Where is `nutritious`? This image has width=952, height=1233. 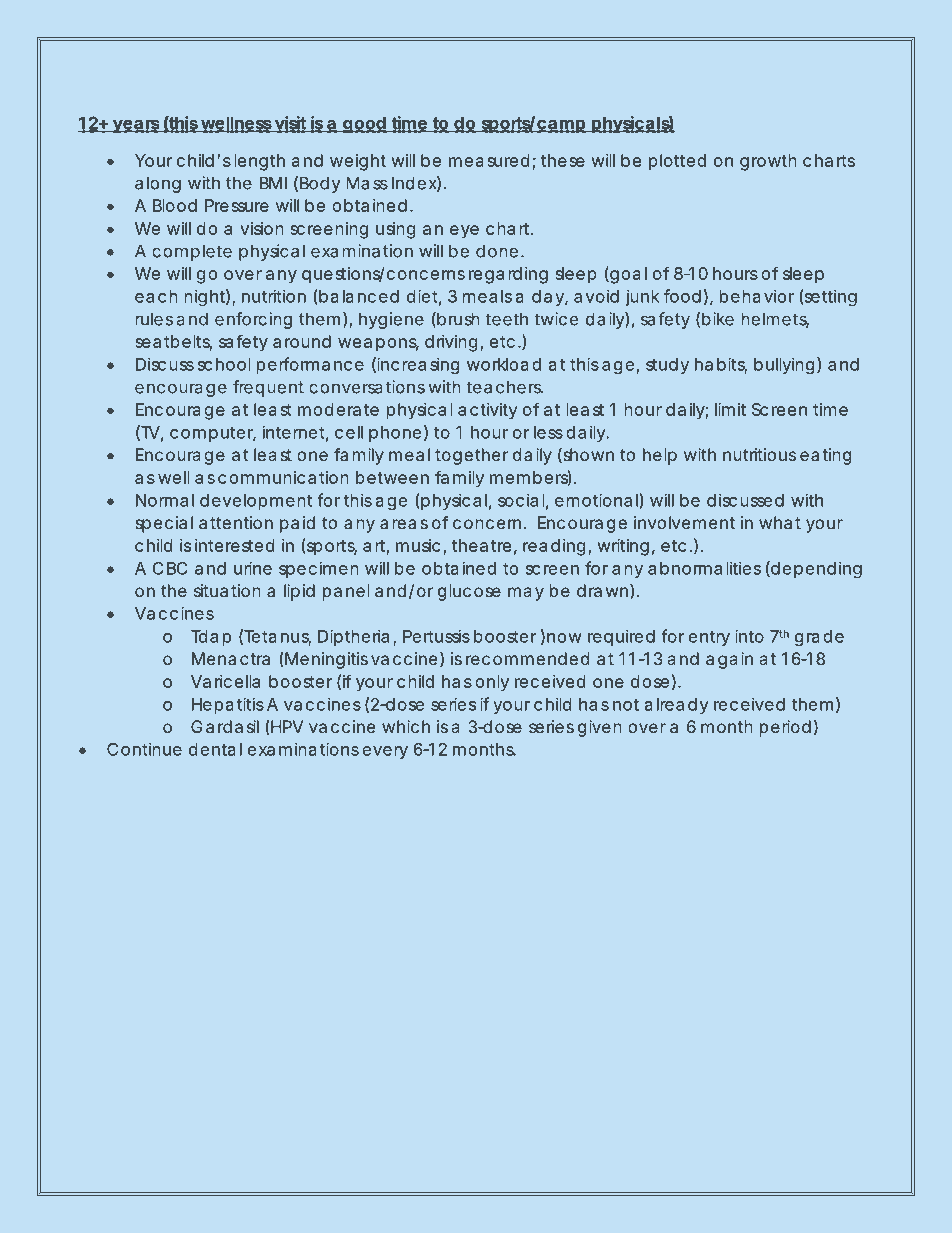
nutritious is located at coordinates (759, 454).
